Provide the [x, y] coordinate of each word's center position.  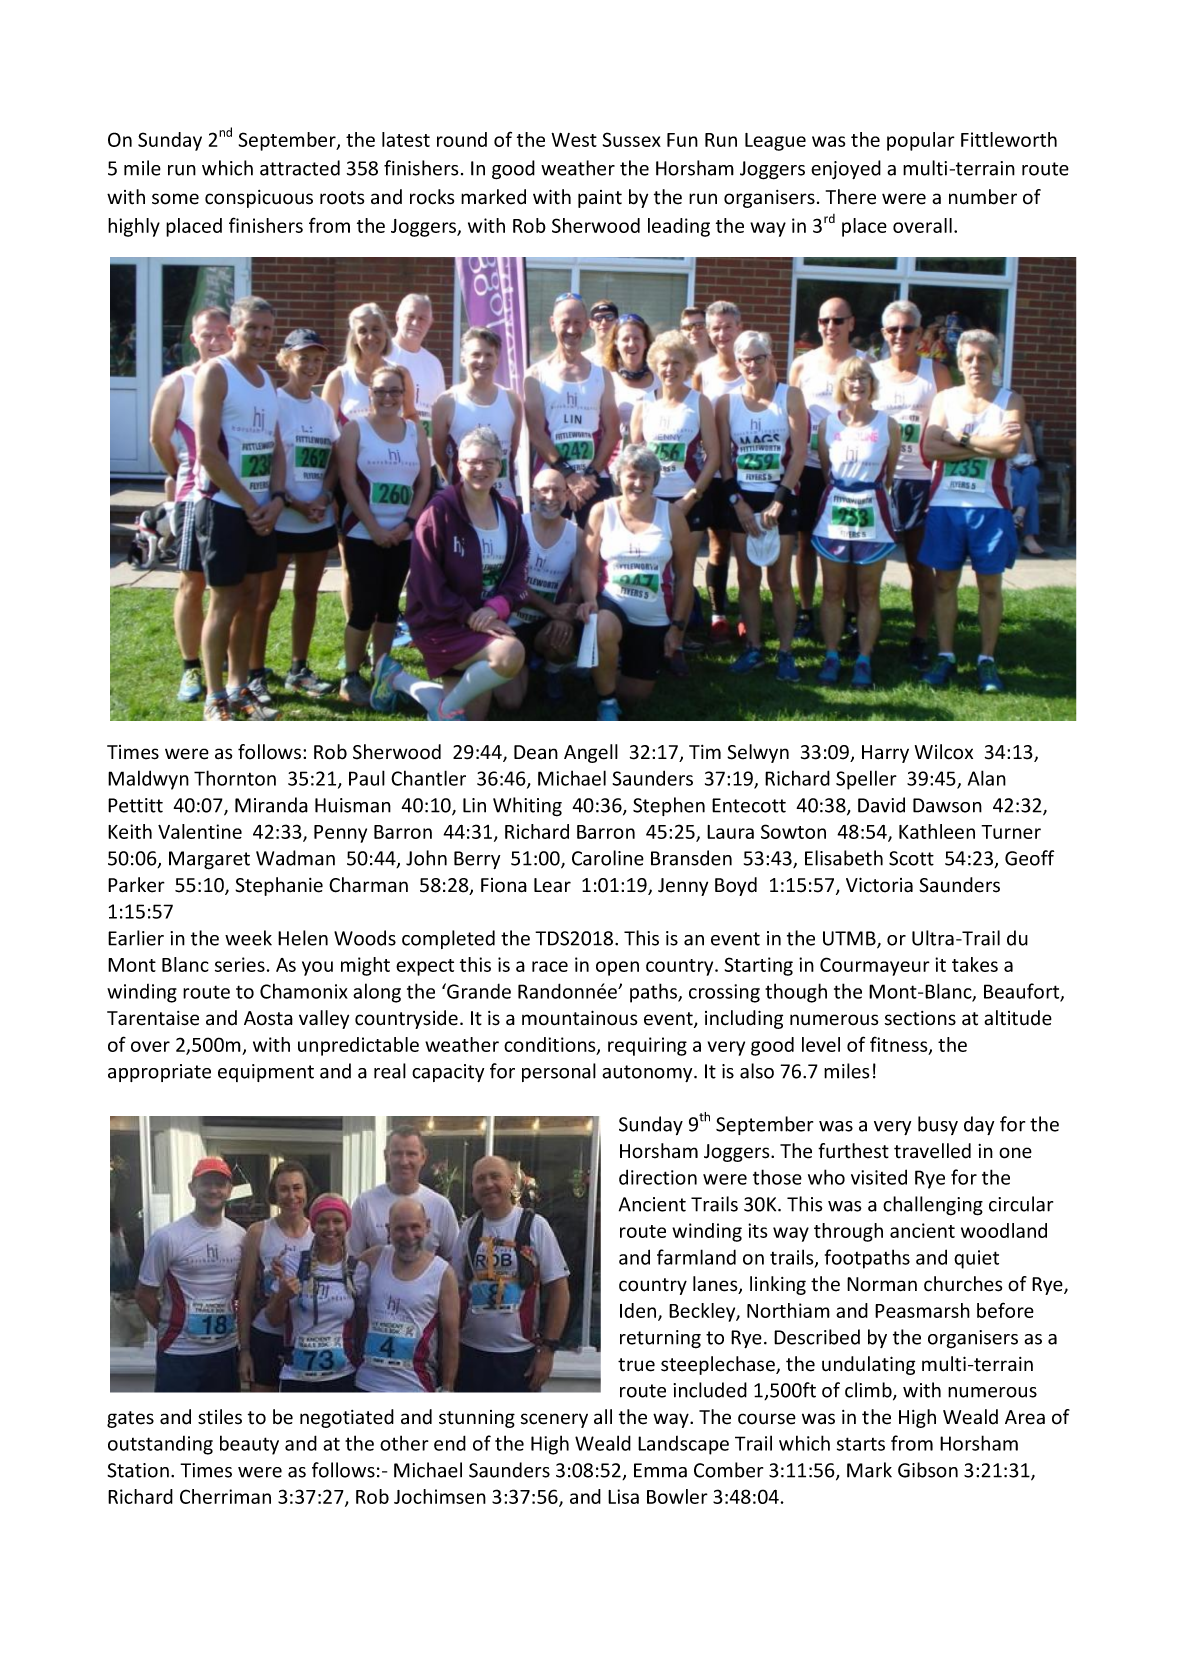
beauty [249, 1445]
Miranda [271, 805]
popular [921, 141]
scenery [554, 1420]
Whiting [527, 807]
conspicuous [259, 199]
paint [600, 199]
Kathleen [937, 831]
